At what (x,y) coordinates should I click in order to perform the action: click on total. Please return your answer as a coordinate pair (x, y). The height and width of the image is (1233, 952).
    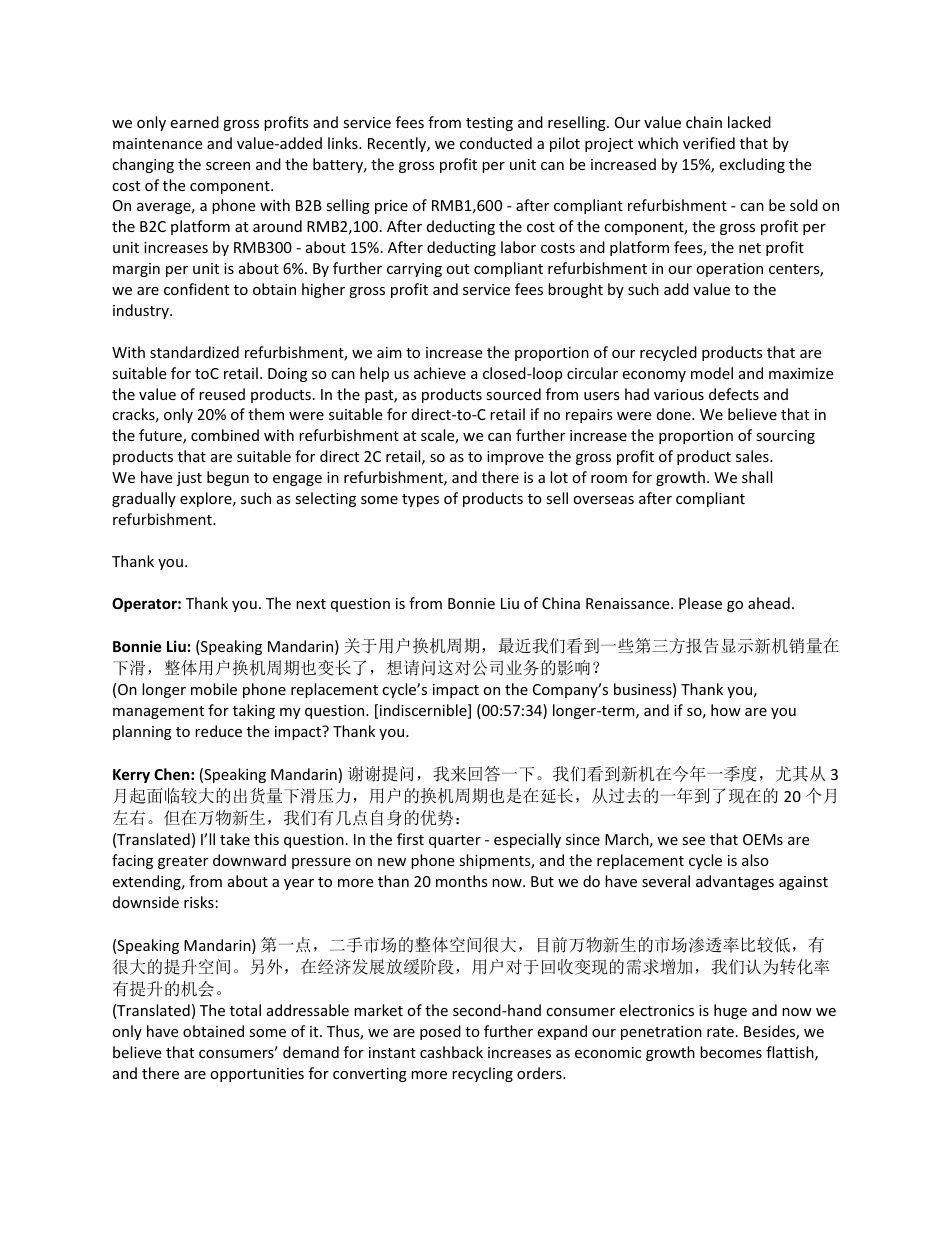
    Looking at the image, I should click on (245, 1010).
